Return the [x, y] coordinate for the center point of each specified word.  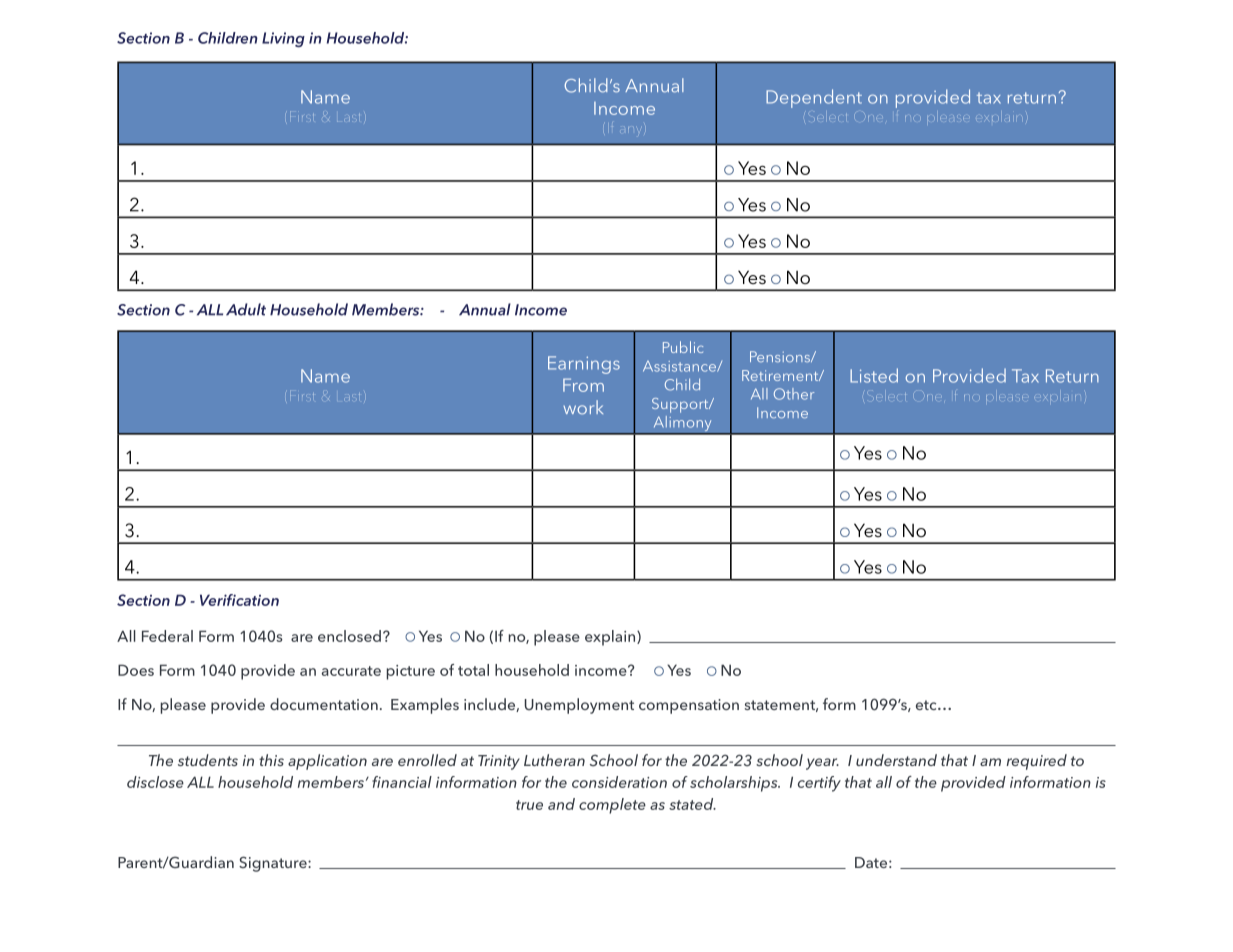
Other [794, 394]
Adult [246, 309]
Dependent [814, 98]
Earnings [584, 365]
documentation [324, 704]
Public [683, 347]
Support [681, 405]
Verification [239, 600]
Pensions [781, 356]
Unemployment [579, 706]
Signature [274, 864]
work [583, 407]
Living [283, 39]
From [583, 385]
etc [927, 705]
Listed [874, 375]
